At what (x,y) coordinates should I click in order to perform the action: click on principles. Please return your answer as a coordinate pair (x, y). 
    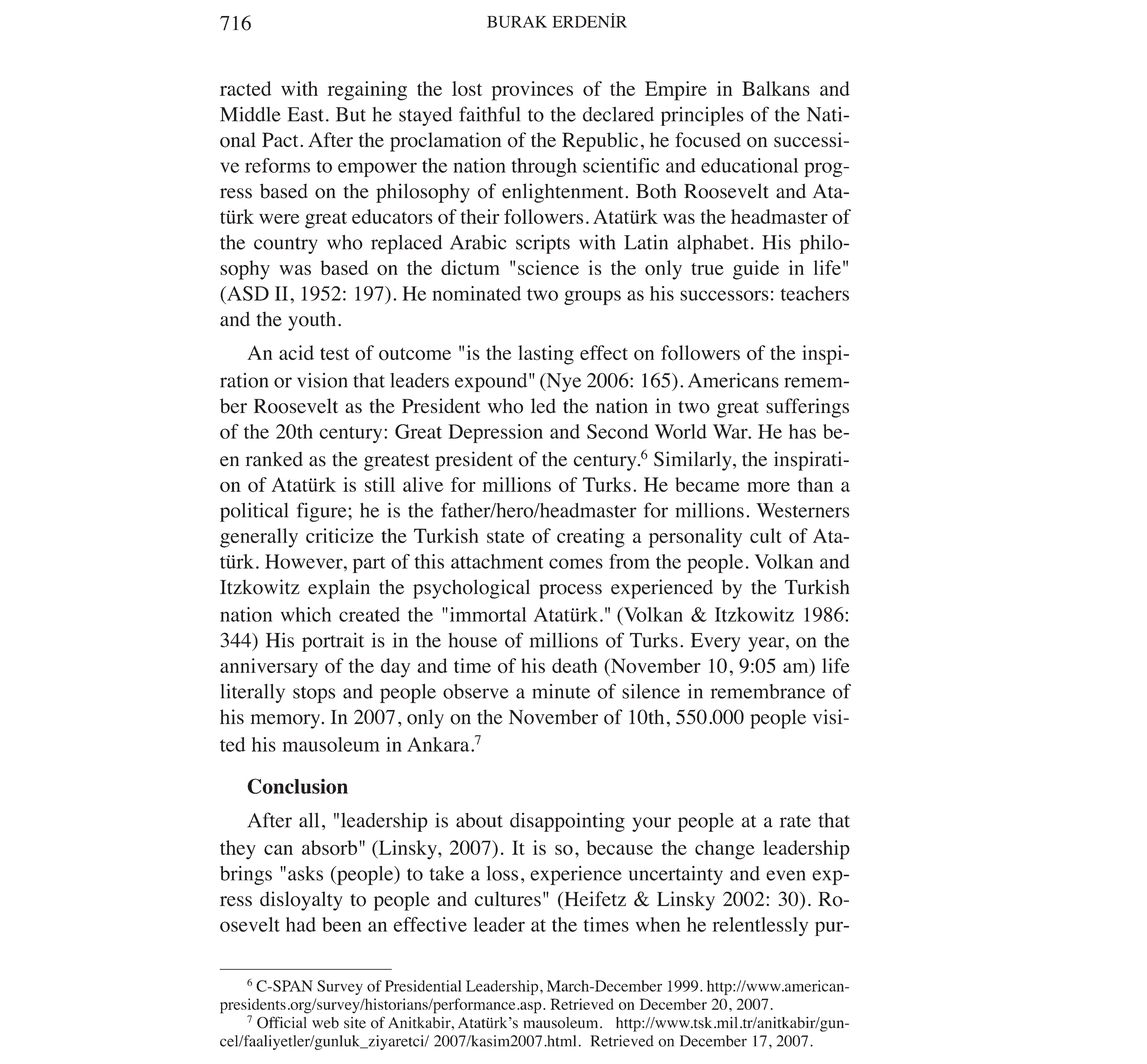
    Looking at the image, I should click on (702, 116).
